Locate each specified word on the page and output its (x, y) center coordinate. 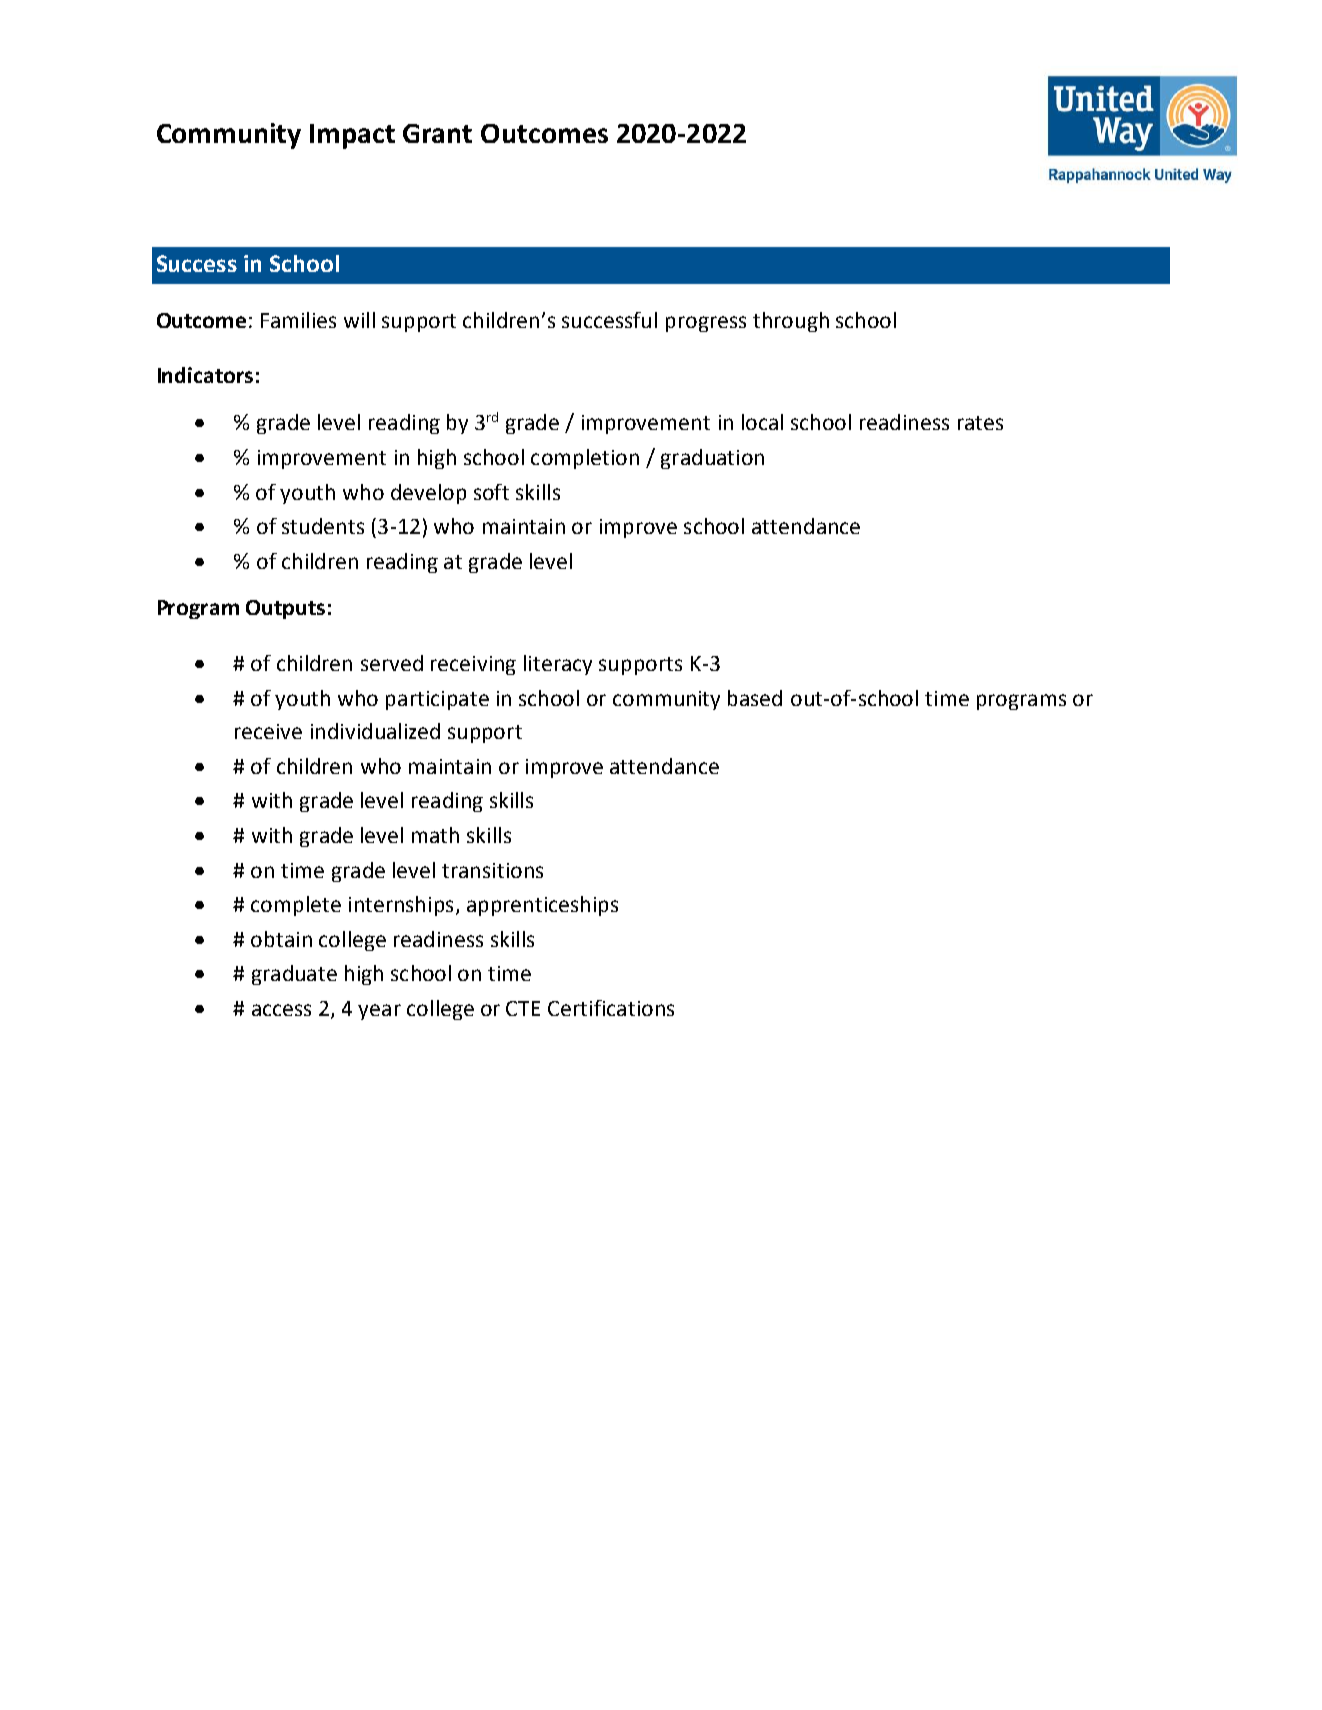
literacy (558, 665)
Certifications (611, 1008)
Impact (352, 136)
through (791, 322)
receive (268, 731)
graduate (294, 975)
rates (980, 423)
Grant (437, 133)
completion (585, 459)
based (755, 698)
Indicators (205, 375)
